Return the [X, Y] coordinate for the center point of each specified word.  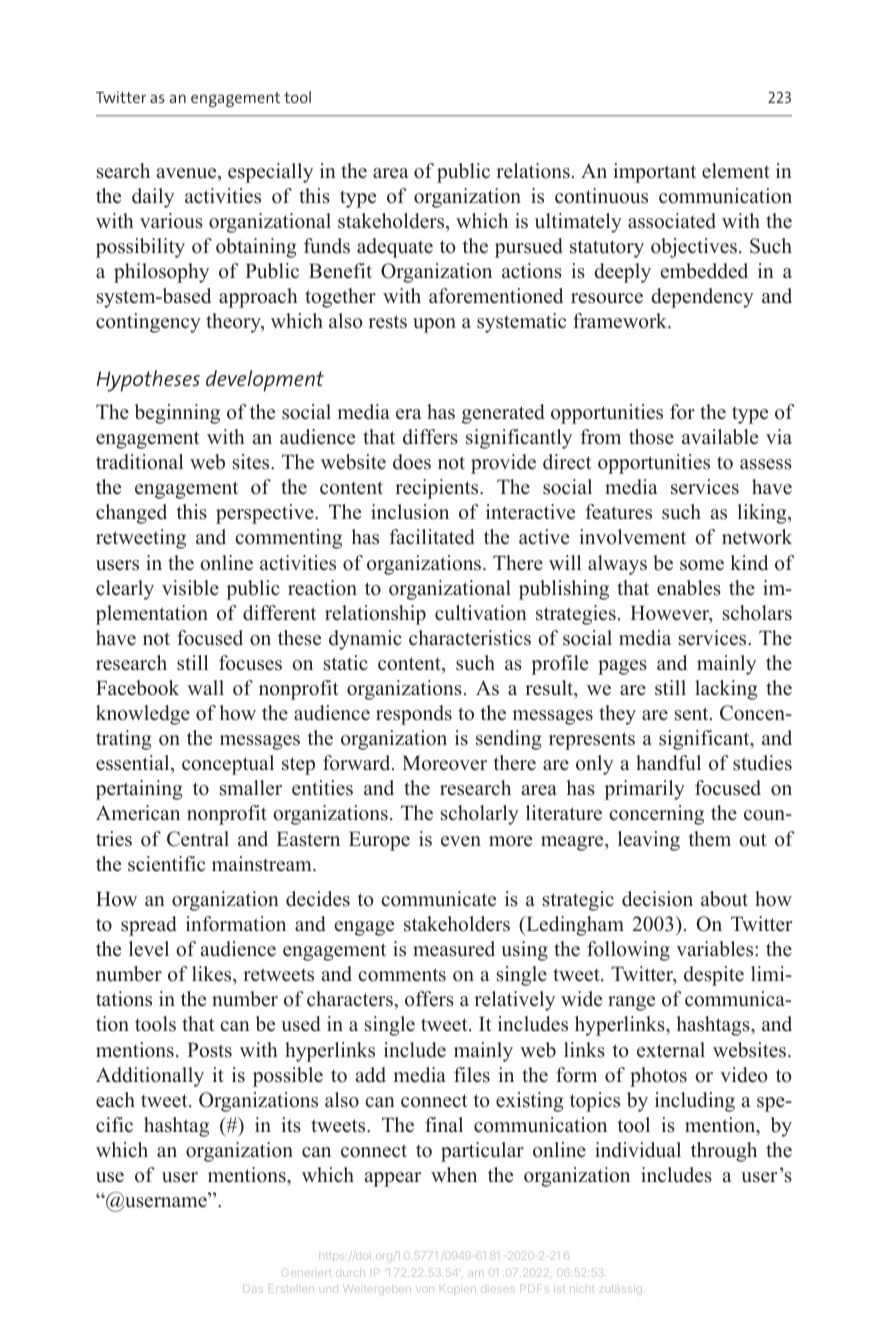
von [426, 1290]
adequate [395, 248]
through [724, 1152]
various [171, 221]
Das [253, 1290]
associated [672, 221]
